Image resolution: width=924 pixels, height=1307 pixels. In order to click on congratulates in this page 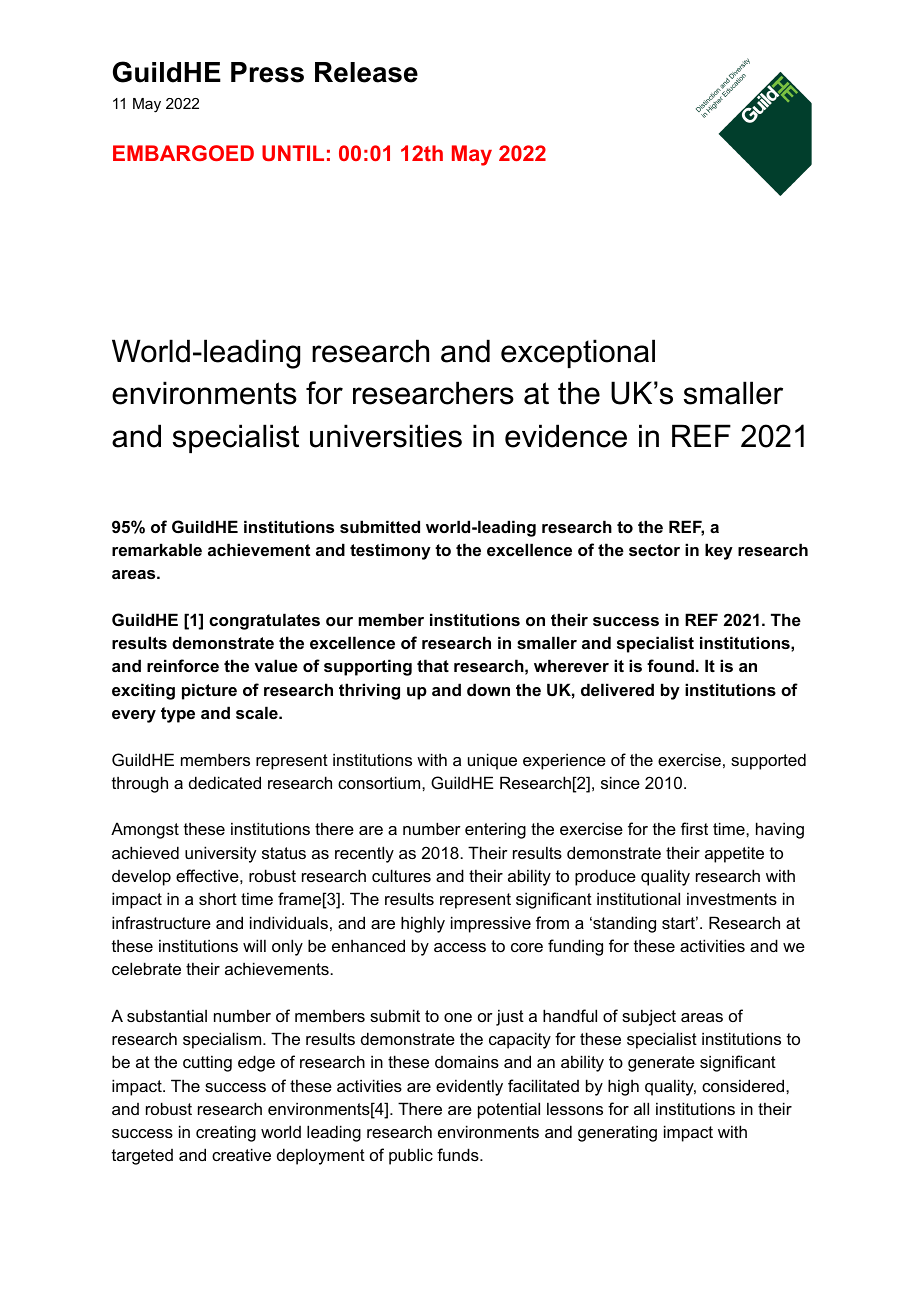, I will do `click(264, 621)`.
